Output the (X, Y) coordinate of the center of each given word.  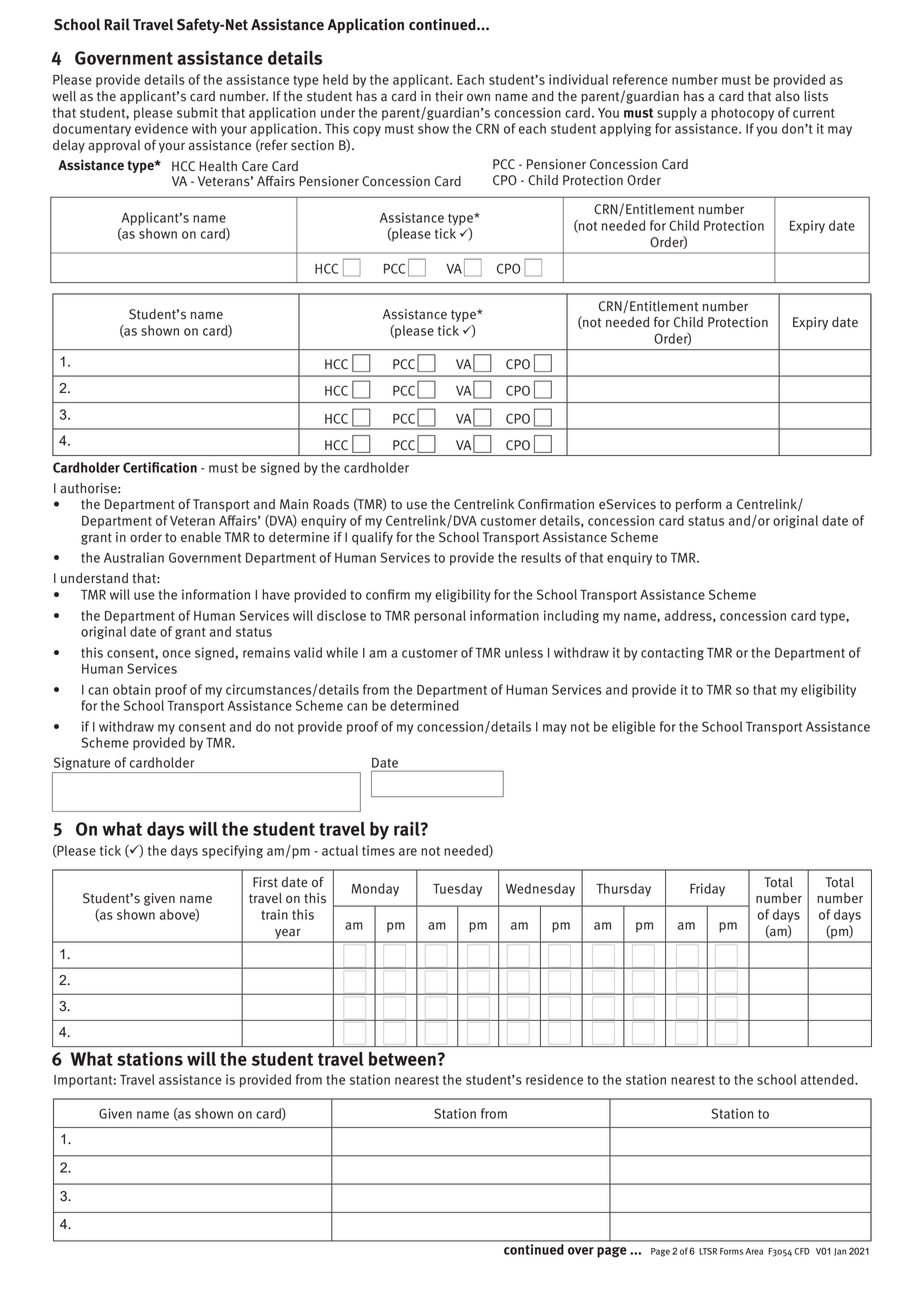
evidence (161, 128)
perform (698, 505)
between (402, 1059)
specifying (232, 851)
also (787, 96)
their (449, 96)
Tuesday (457, 890)
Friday (707, 890)
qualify (372, 538)
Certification (160, 467)
